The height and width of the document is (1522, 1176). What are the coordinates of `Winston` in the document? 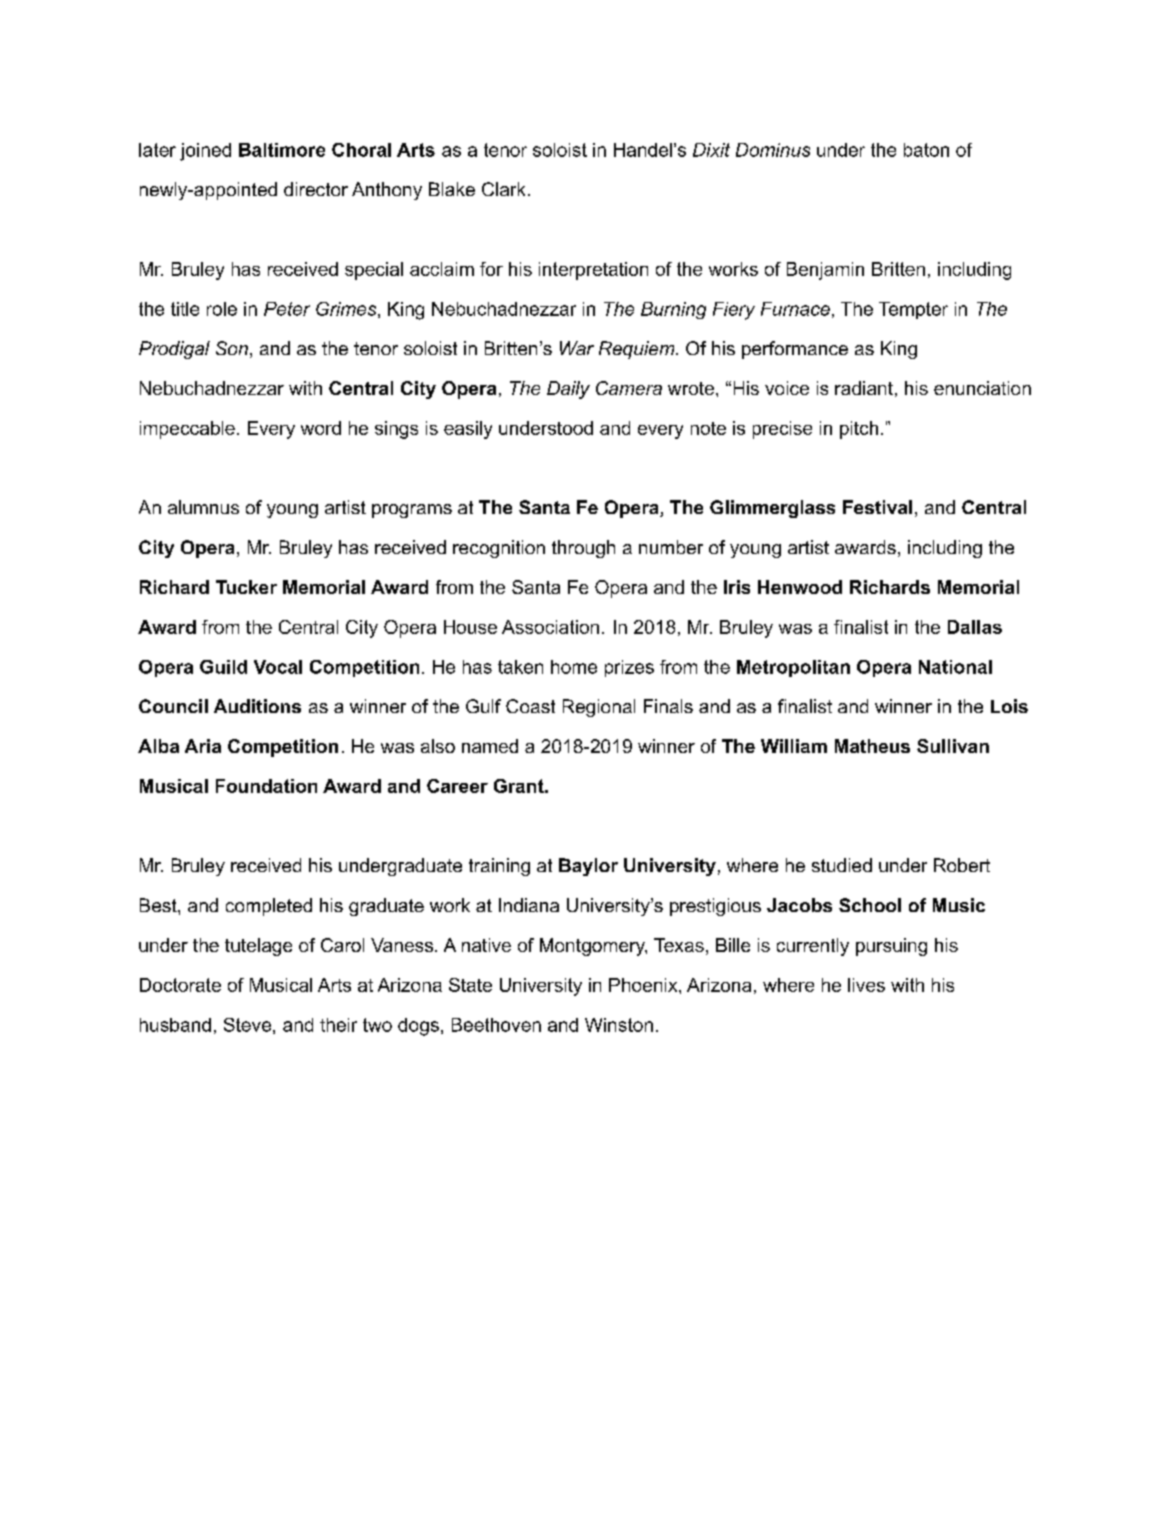 It's located at (619, 1025).
